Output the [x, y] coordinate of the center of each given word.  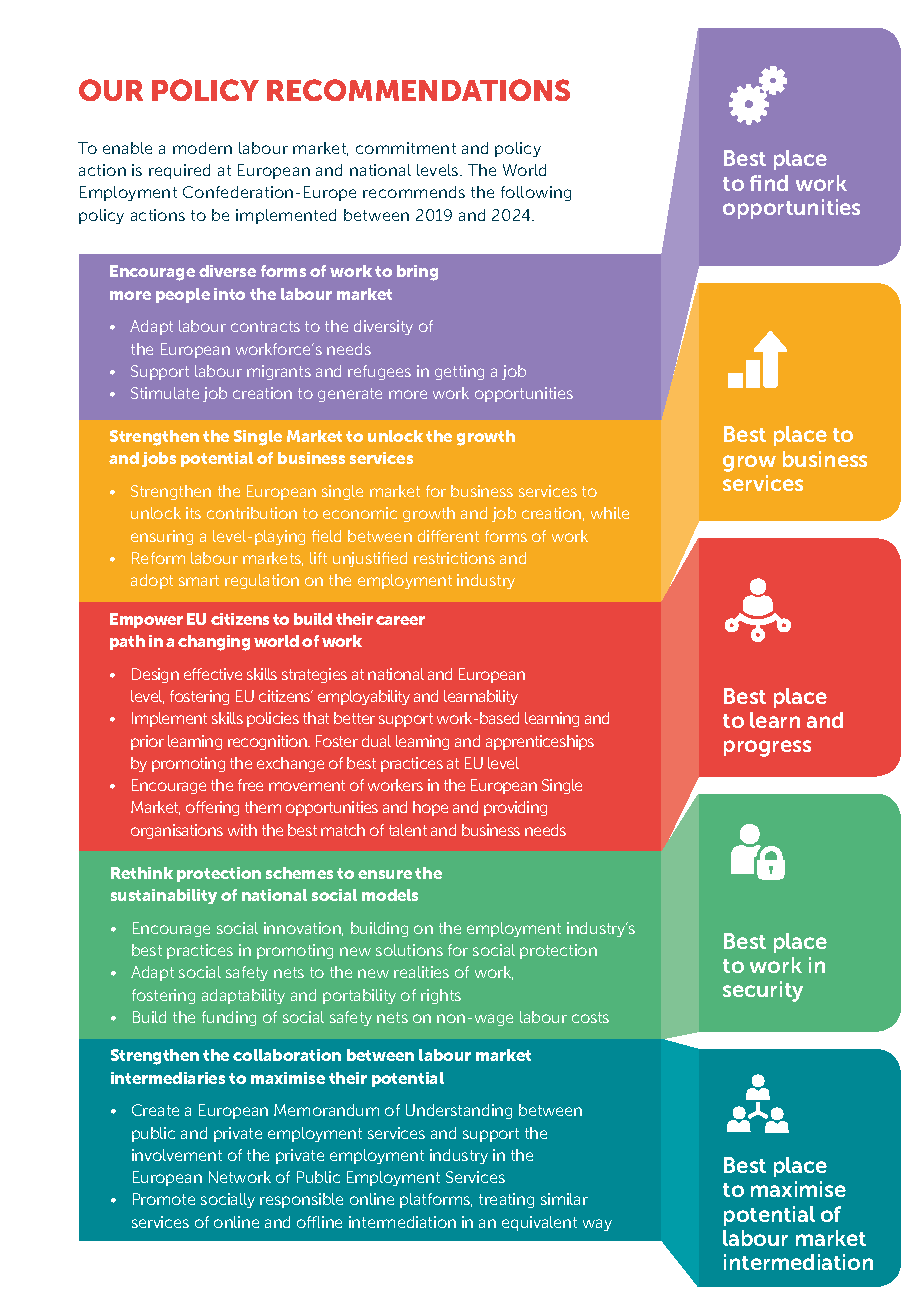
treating [506, 1200]
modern [202, 148]
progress [767, 748]
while [610, 513]
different [448, 536]
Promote [164, 1199]
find [769, 183]
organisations [177, 831]
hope [430, 808]
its [193, 513]
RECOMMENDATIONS [418, 90]
